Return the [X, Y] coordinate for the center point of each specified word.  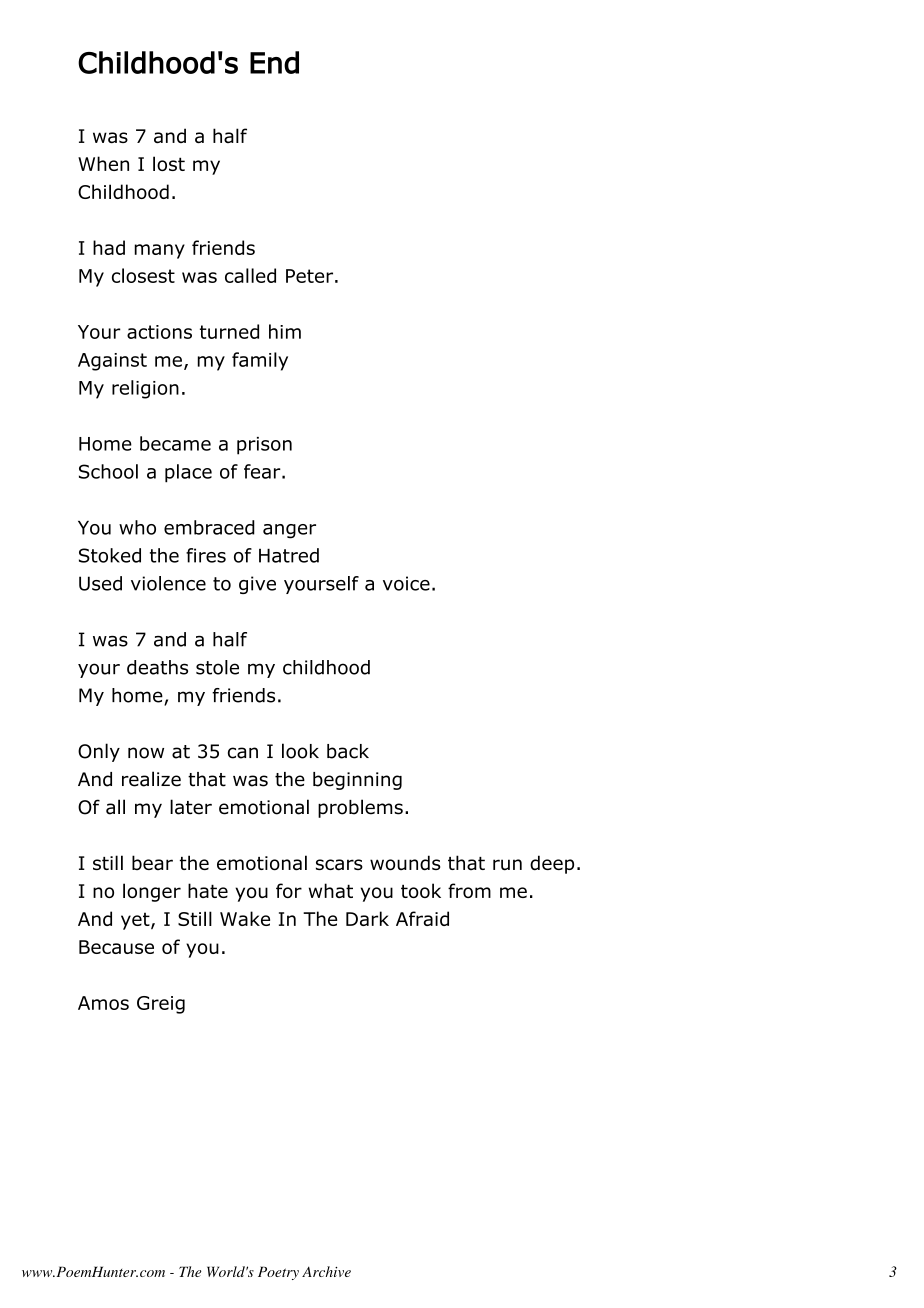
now [146, 753]
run [507, 865]
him [285, 331]
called [250, 275]
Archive [326, 1271]
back [348, 751]
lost [169, 163]
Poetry [278, 1273]
